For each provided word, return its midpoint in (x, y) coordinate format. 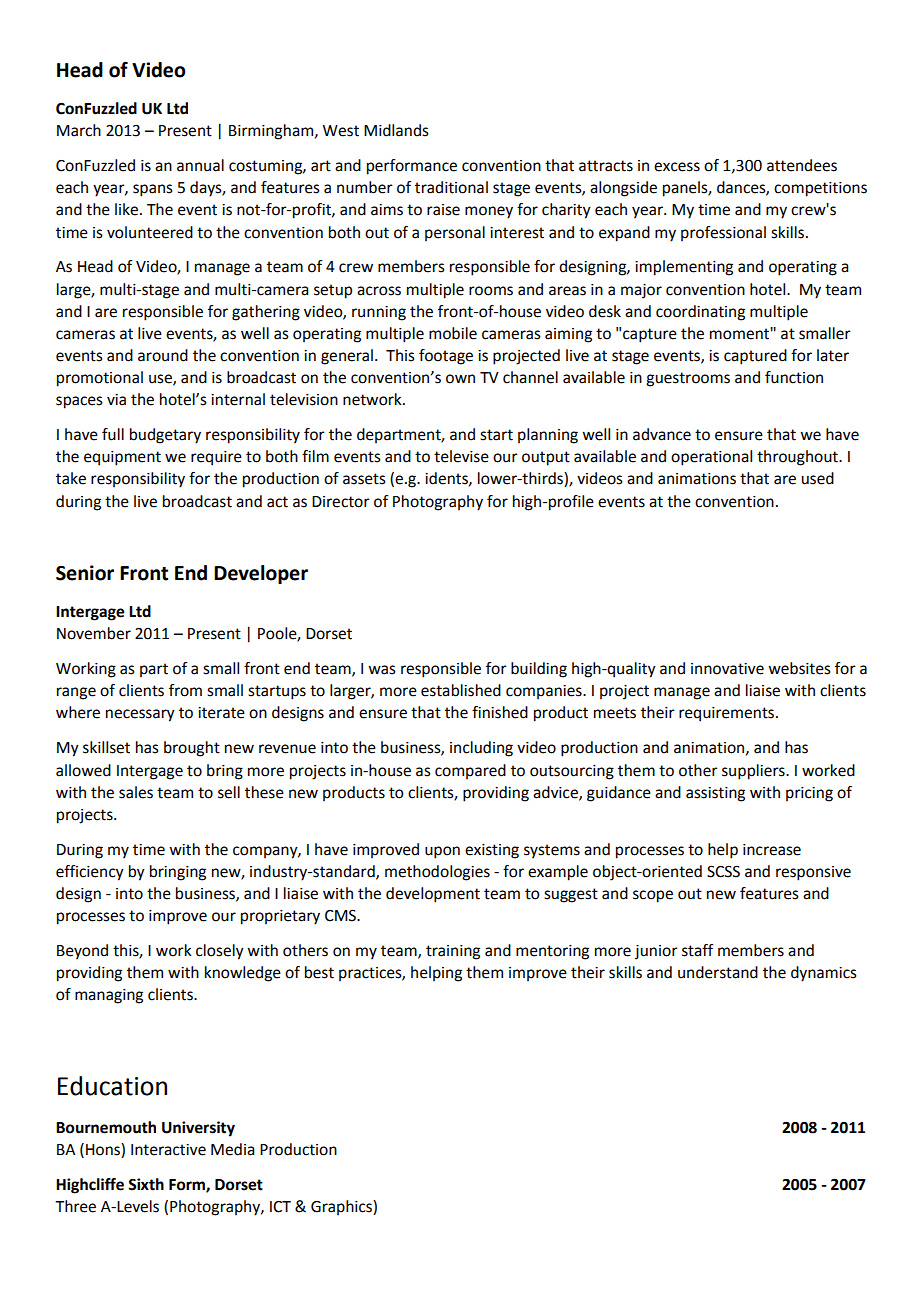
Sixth (146, 1184)
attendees (802, 165)
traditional (451, 187)
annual (200, 165)
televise (461, 456)
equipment (122, 458)
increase (772, 850)
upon (442, 852)
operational (711, 458)
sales (136, 792)
